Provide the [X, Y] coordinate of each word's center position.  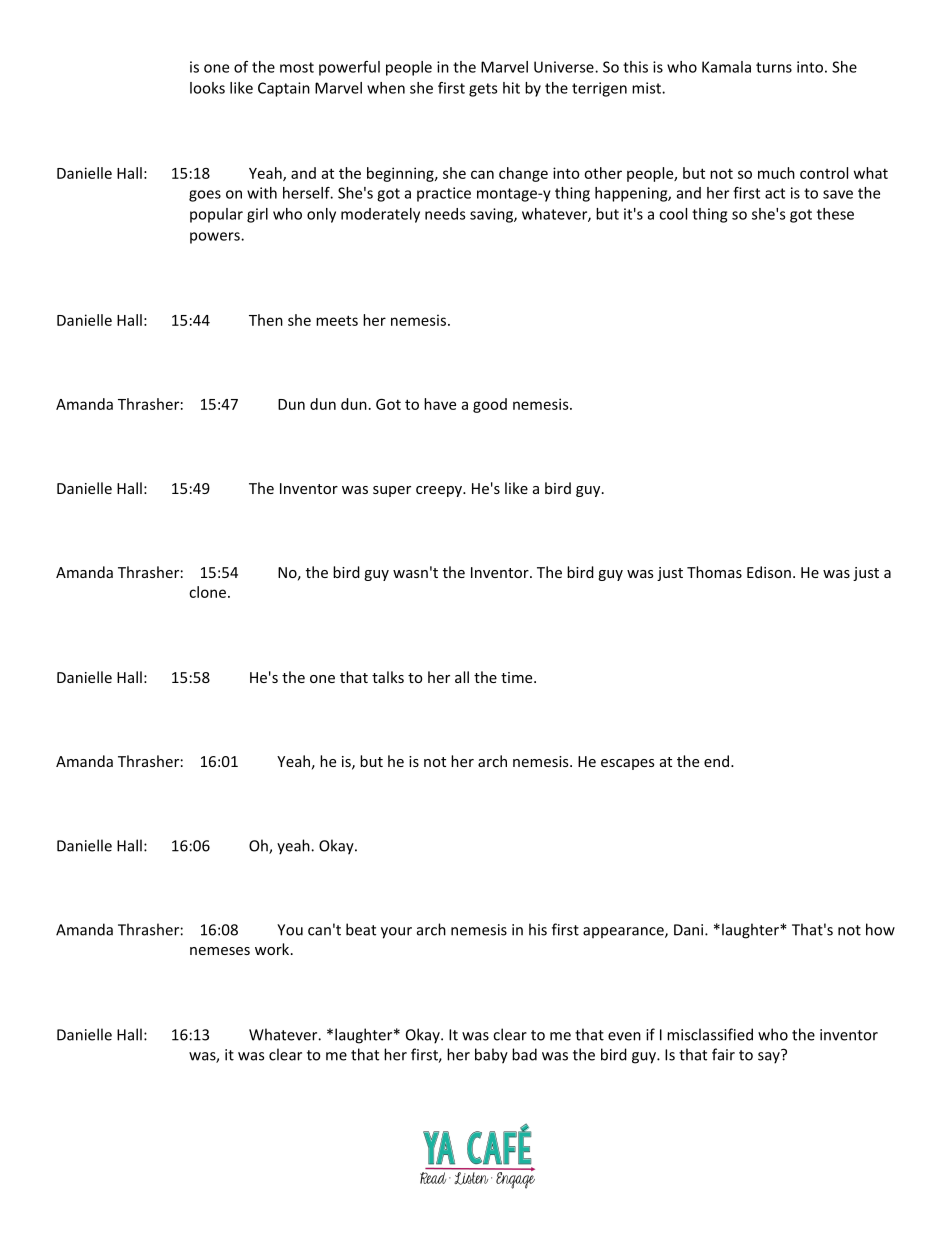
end [716, 761]
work [273, 949]
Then [266, 320]
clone [207, 592]
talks [388, 677]
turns [774, 67]
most [297, 67]
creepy [440, 491]
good [490, 405]
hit [511, 88]
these [835, 214]
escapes [627, 764]
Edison [769, 572]
